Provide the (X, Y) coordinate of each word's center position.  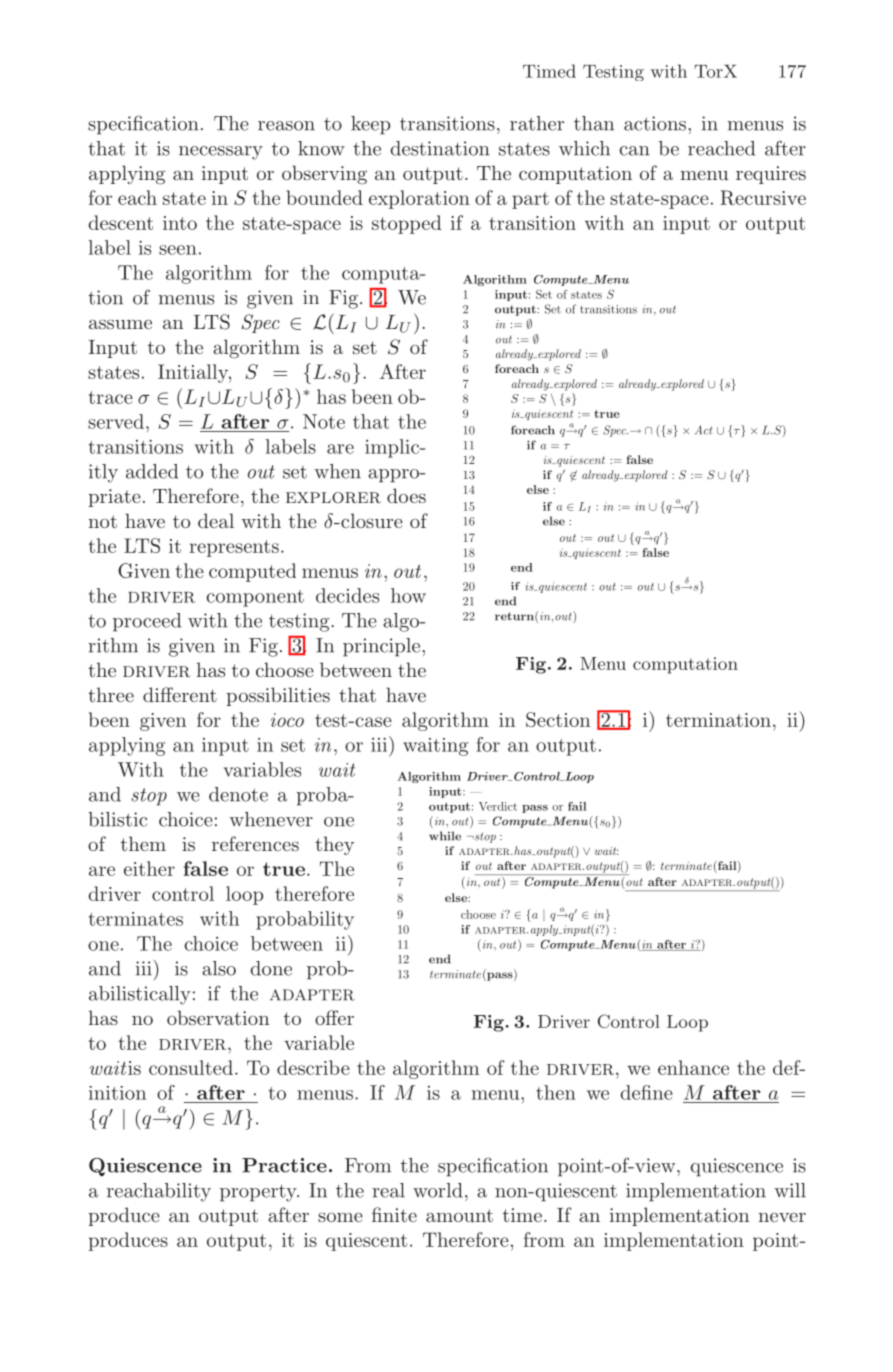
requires (771, 175)
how (408, 595)
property (259, 1193)
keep (370, 125)
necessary (221, 153)
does (406, 495)
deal (216, 520)
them (143, 843)
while (445, 836)
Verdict (498, 806)
